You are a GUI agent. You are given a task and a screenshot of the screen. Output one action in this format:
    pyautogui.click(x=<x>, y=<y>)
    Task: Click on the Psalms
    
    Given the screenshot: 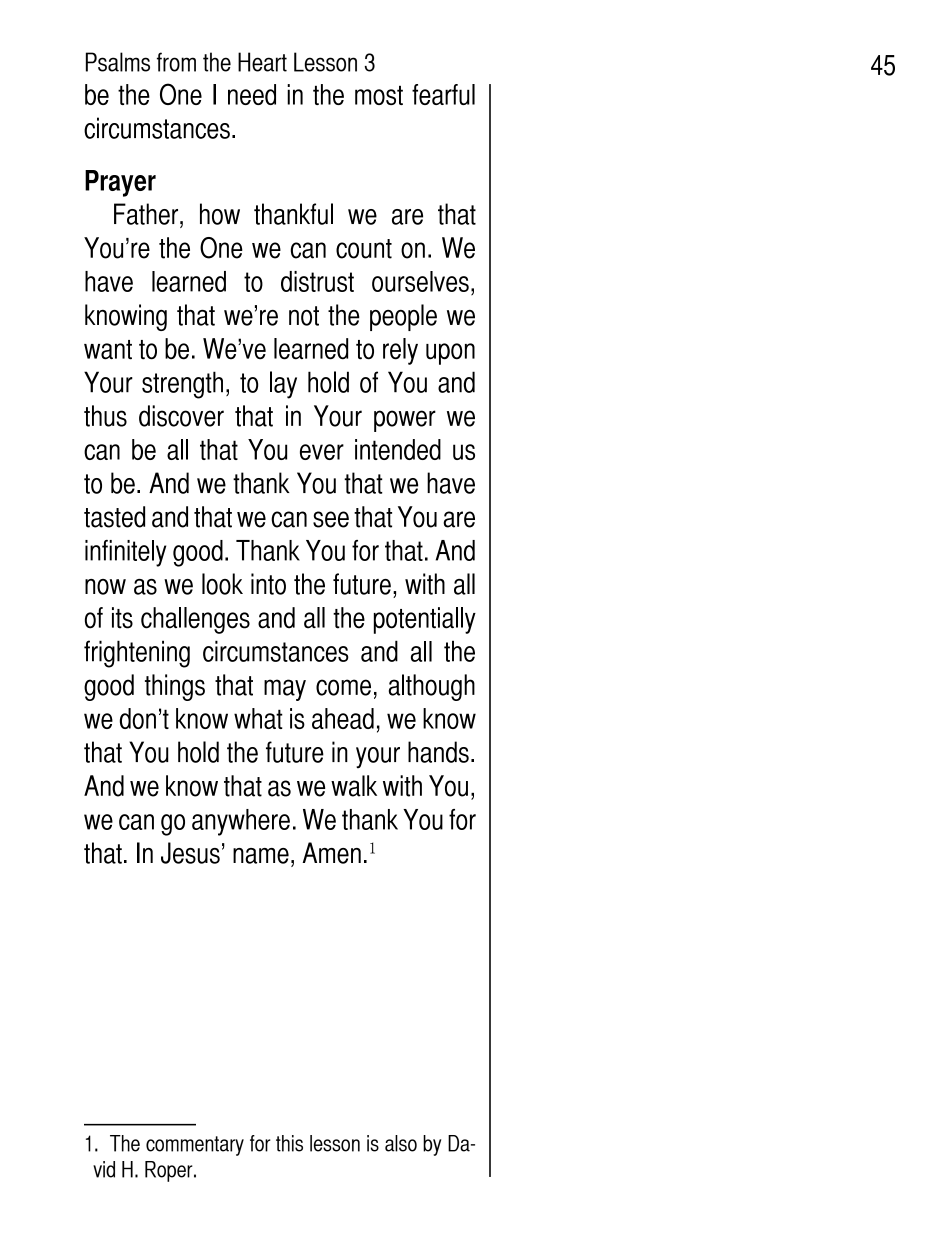 What is the action you would take?
    pyautogui.click(x=118, y=62)
